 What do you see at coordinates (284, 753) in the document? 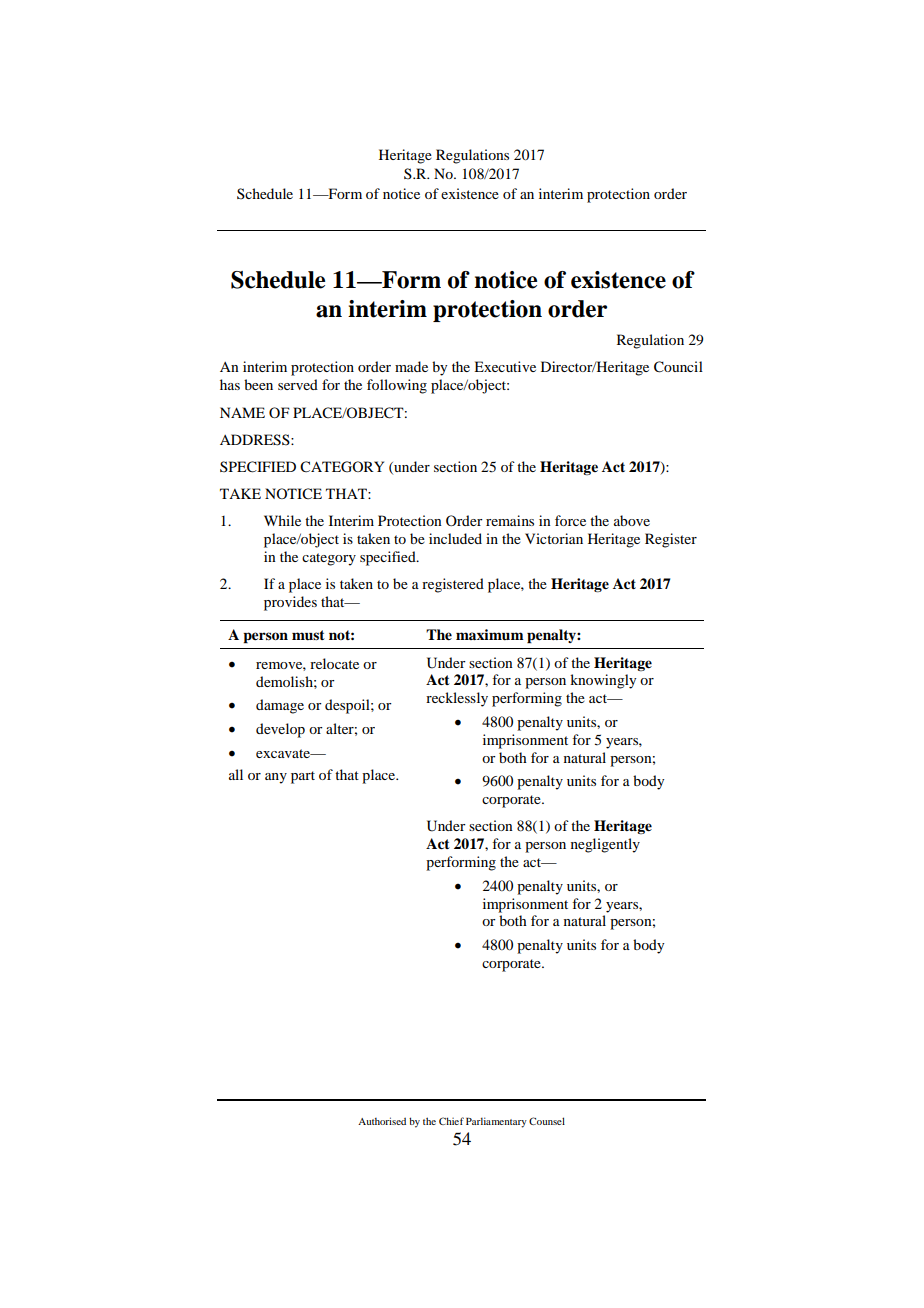
I see `excavate` at bounding box center [284, 753].
